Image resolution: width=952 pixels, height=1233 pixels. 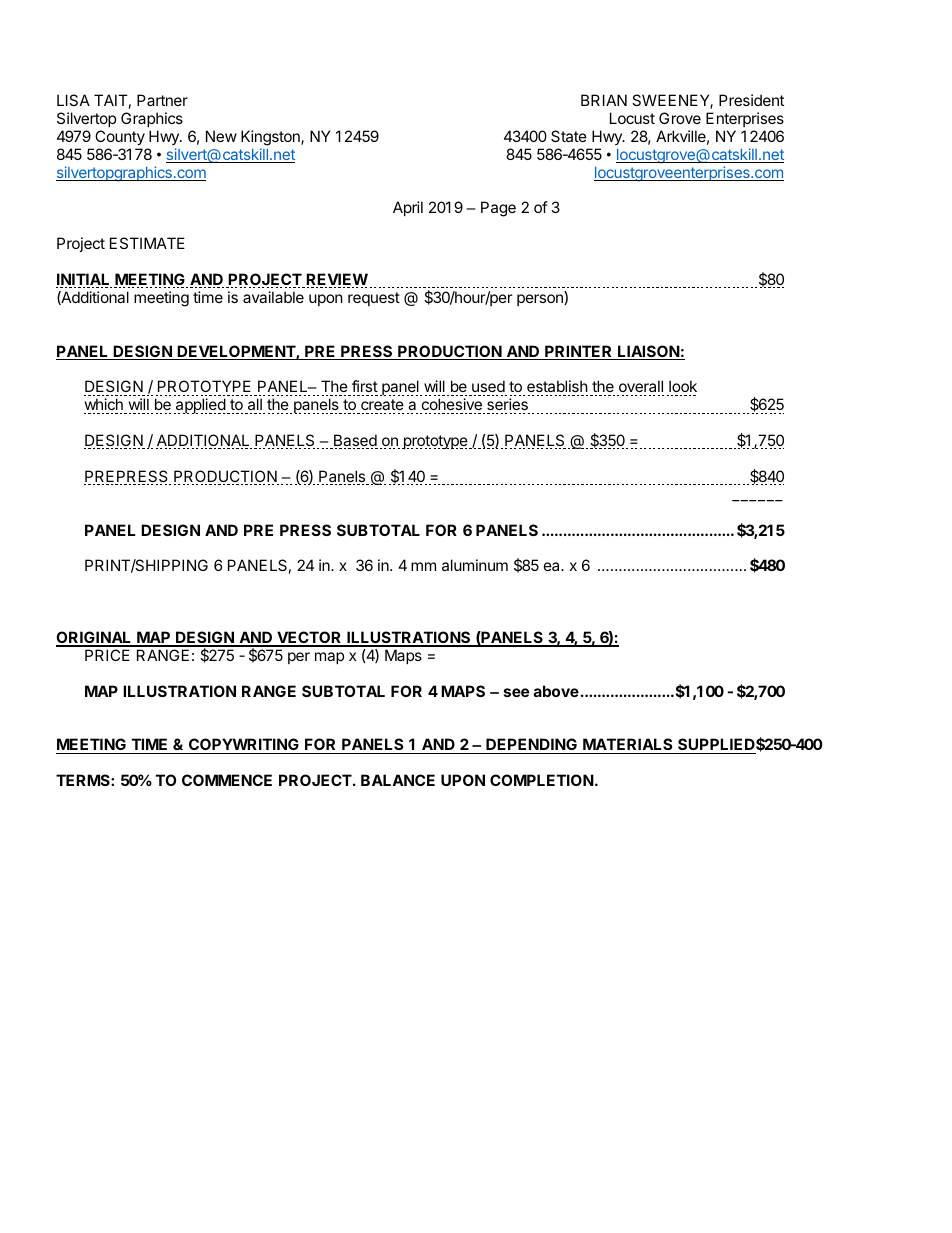 What do you see at coordinates (162, 100) in the page?
I see `Partner` at bounding box center [162, 100].
